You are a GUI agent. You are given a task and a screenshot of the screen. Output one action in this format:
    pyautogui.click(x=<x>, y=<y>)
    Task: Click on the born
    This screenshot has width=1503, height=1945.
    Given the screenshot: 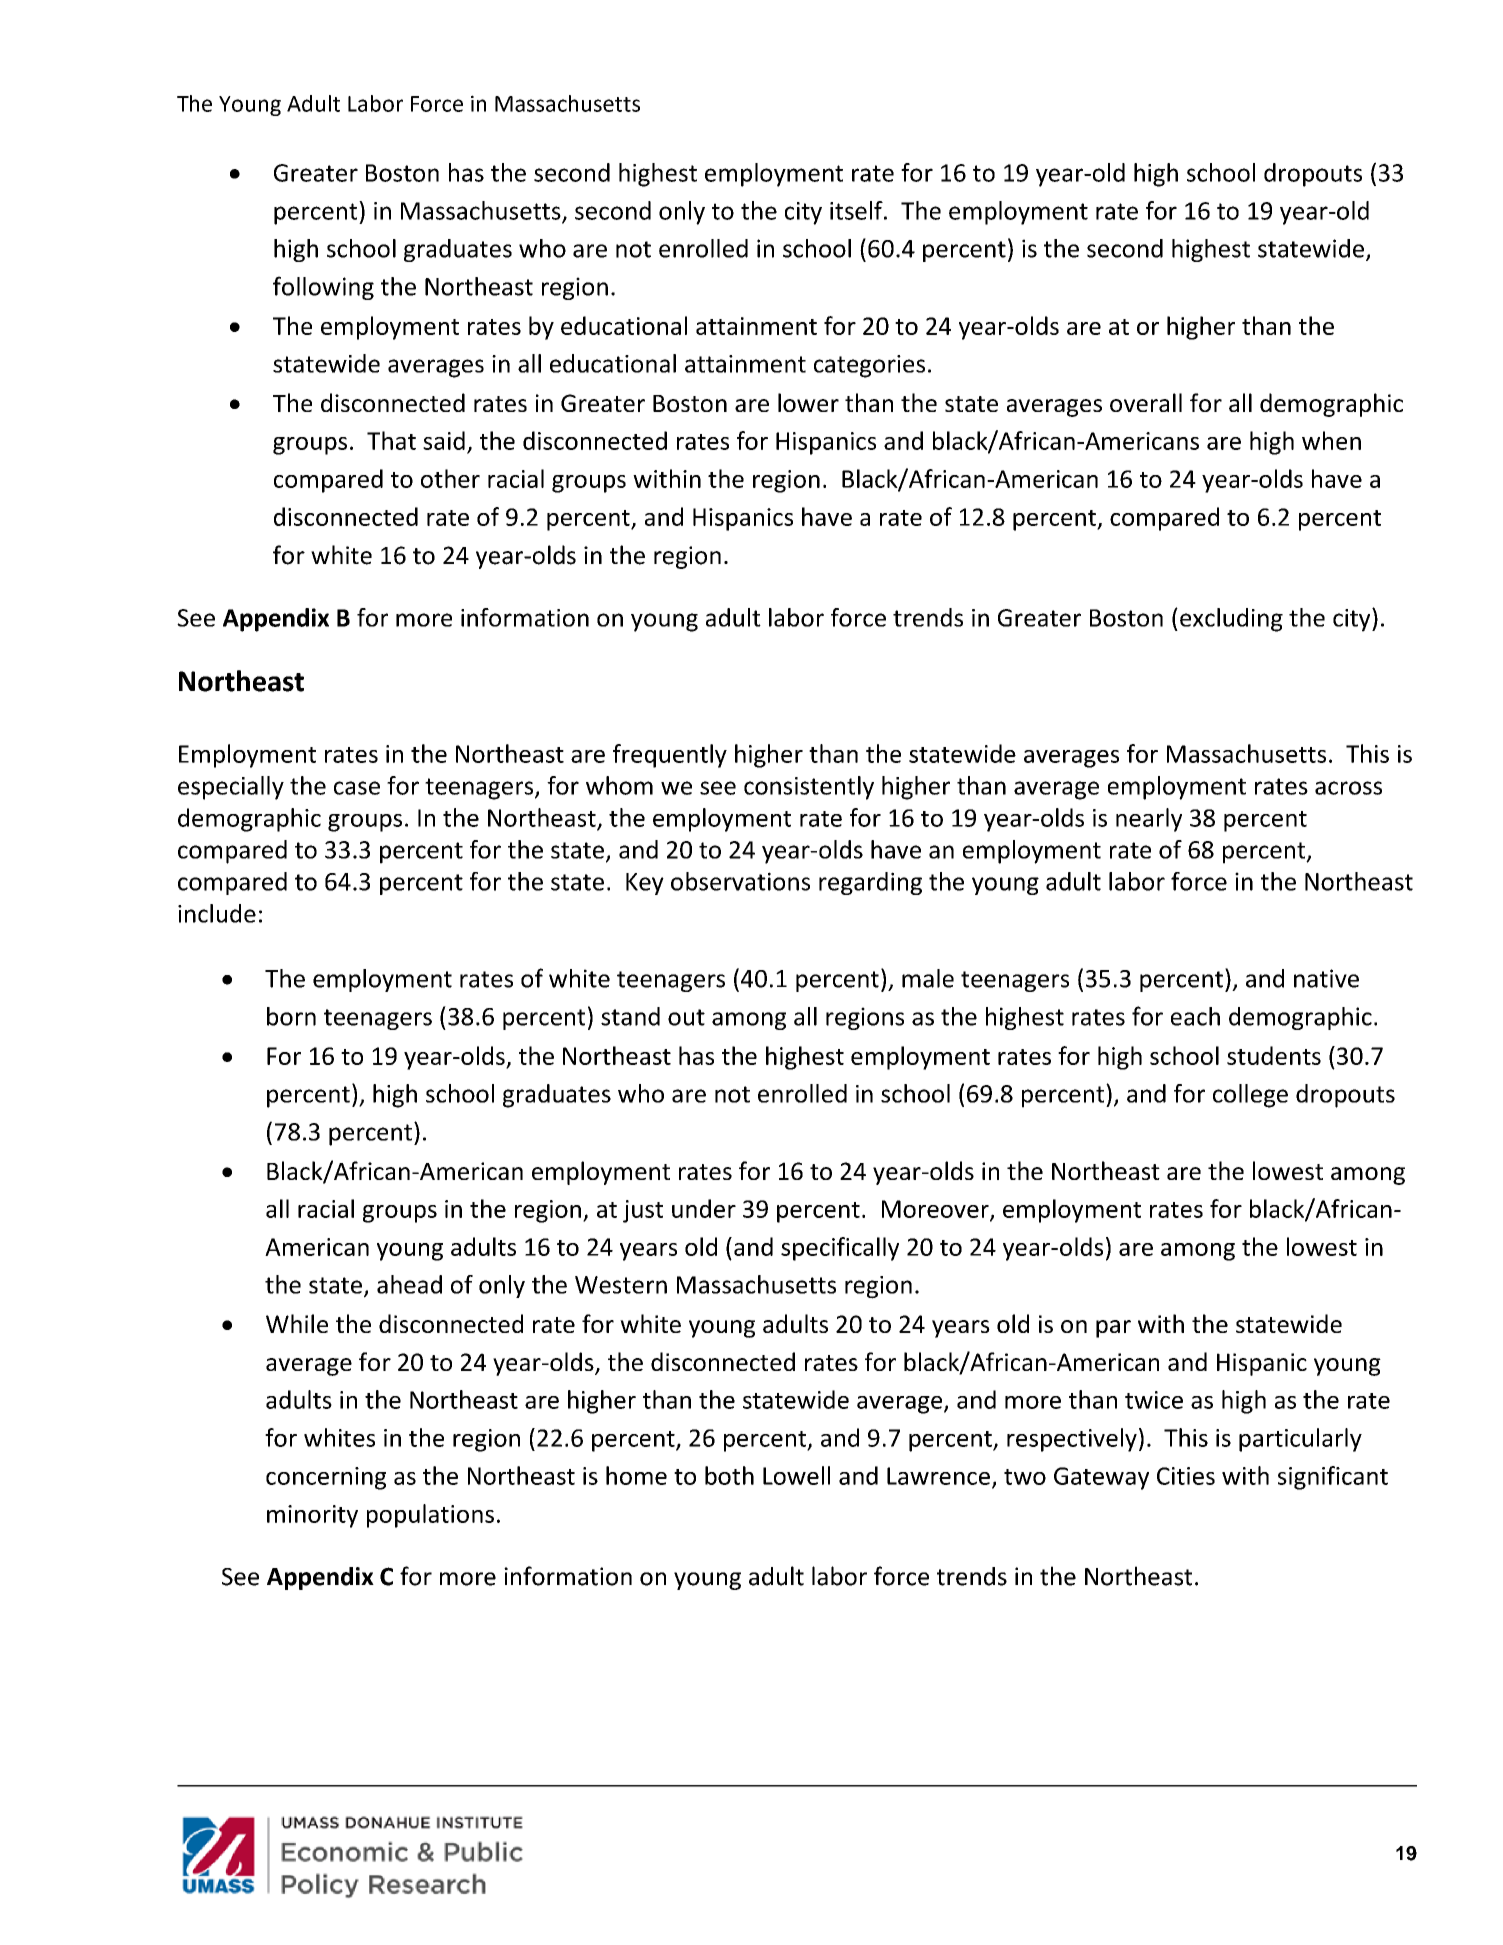 What is the action you would take?
    pyautogui.click(x=291, y=1016)
